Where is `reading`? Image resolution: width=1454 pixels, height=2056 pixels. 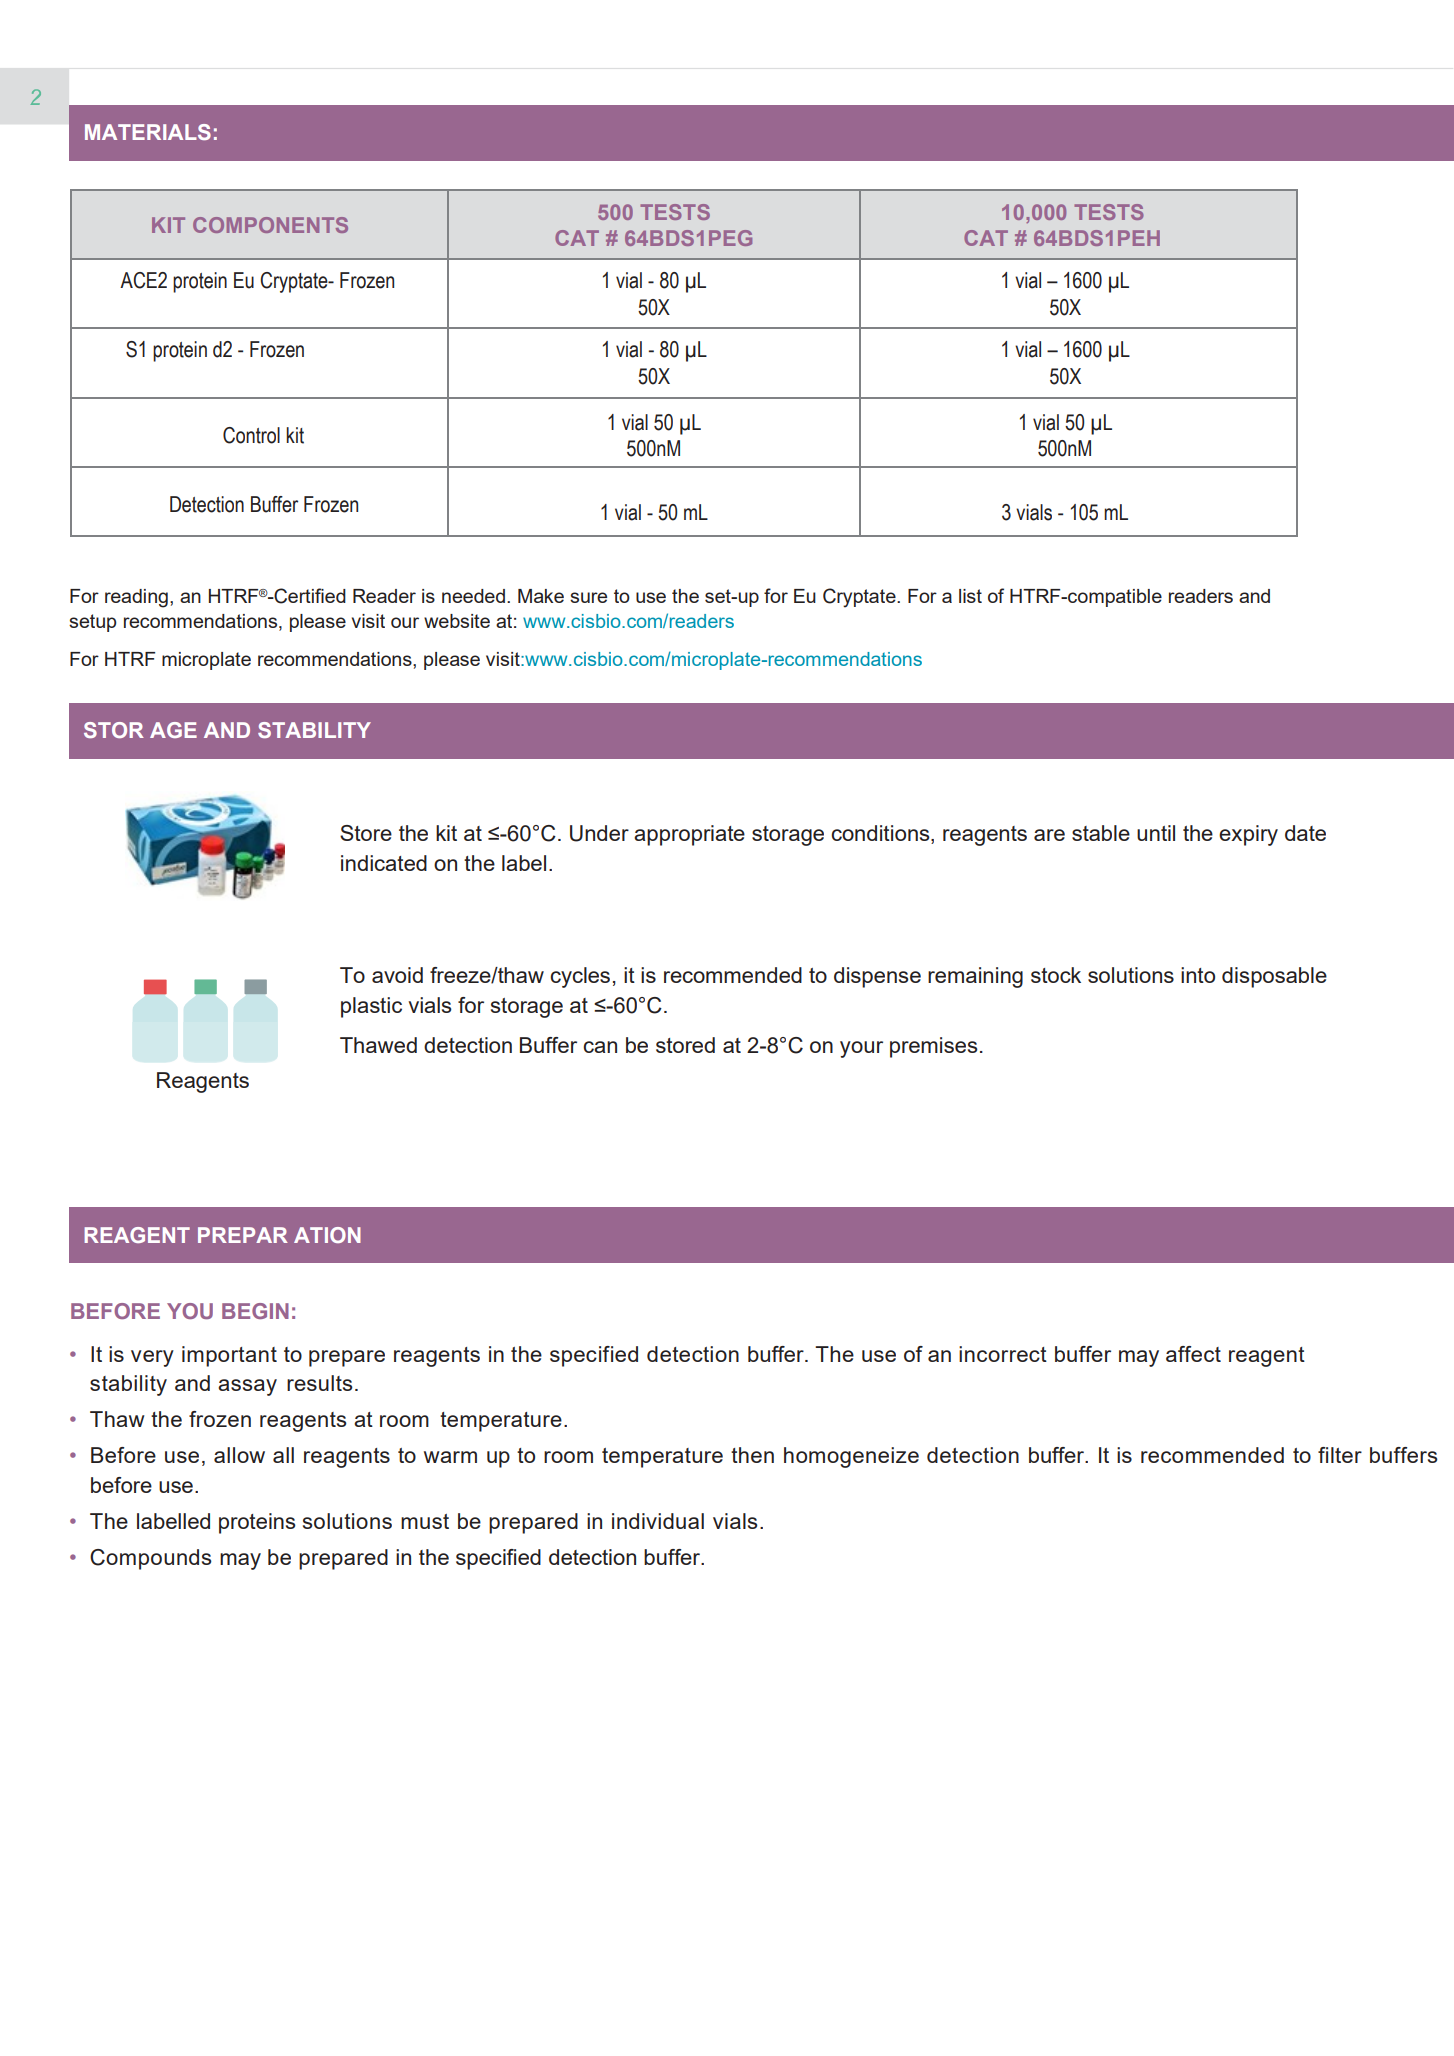
reading is located at coordinates (136, 598).
